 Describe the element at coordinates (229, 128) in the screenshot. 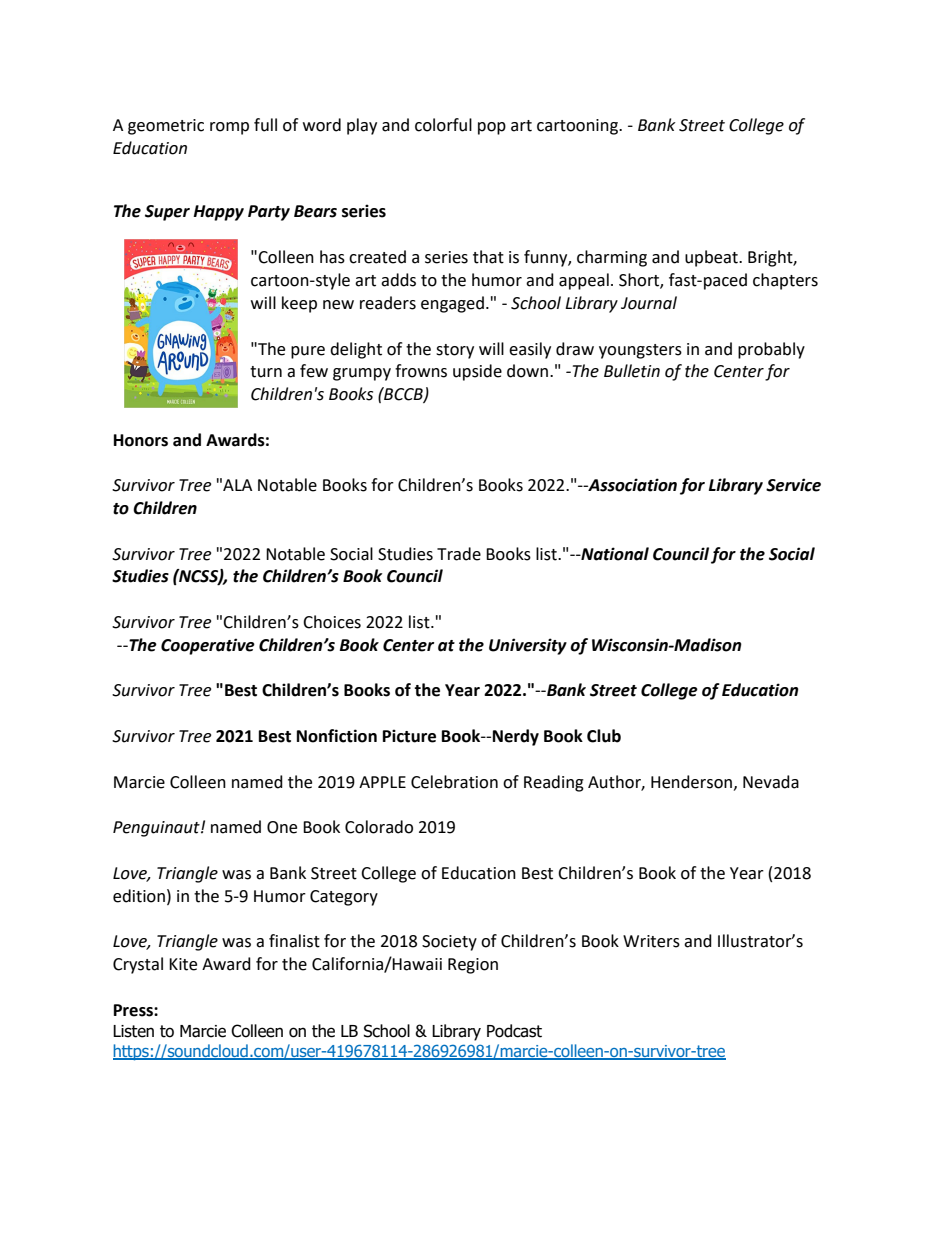

I see `romp` at that location.
